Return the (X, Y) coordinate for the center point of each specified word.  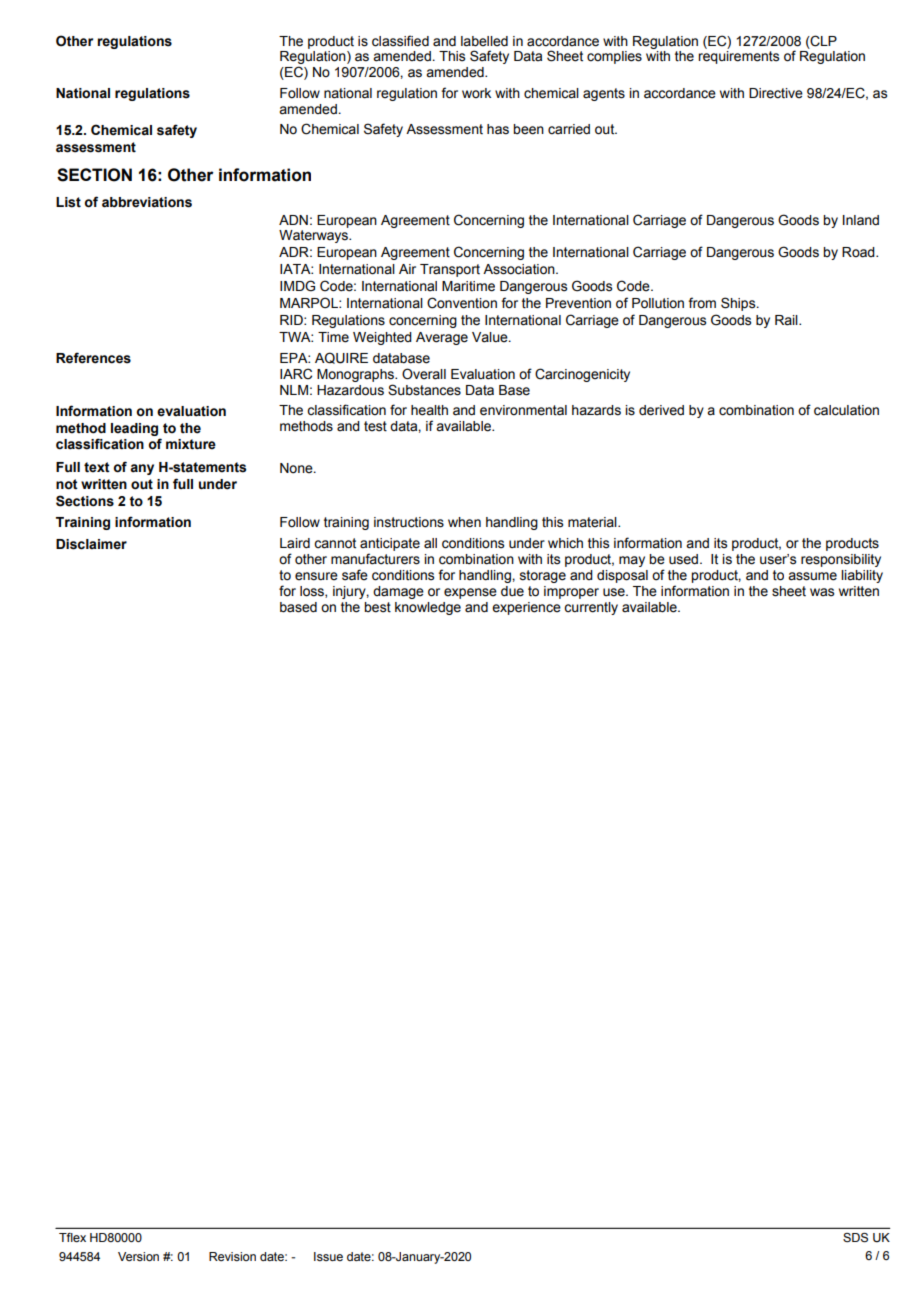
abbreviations (147, 202)
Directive (776, 93)
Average (442, 338)
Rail (787, 320)
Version (138, 1256)
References (93, 358)
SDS (855, 1238)
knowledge (428, 608)
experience (526, 608)
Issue (328, 1256)
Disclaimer (91, 544)
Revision (232, 1256)
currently (591, 608)
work (476, 93)
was (822, 592)
